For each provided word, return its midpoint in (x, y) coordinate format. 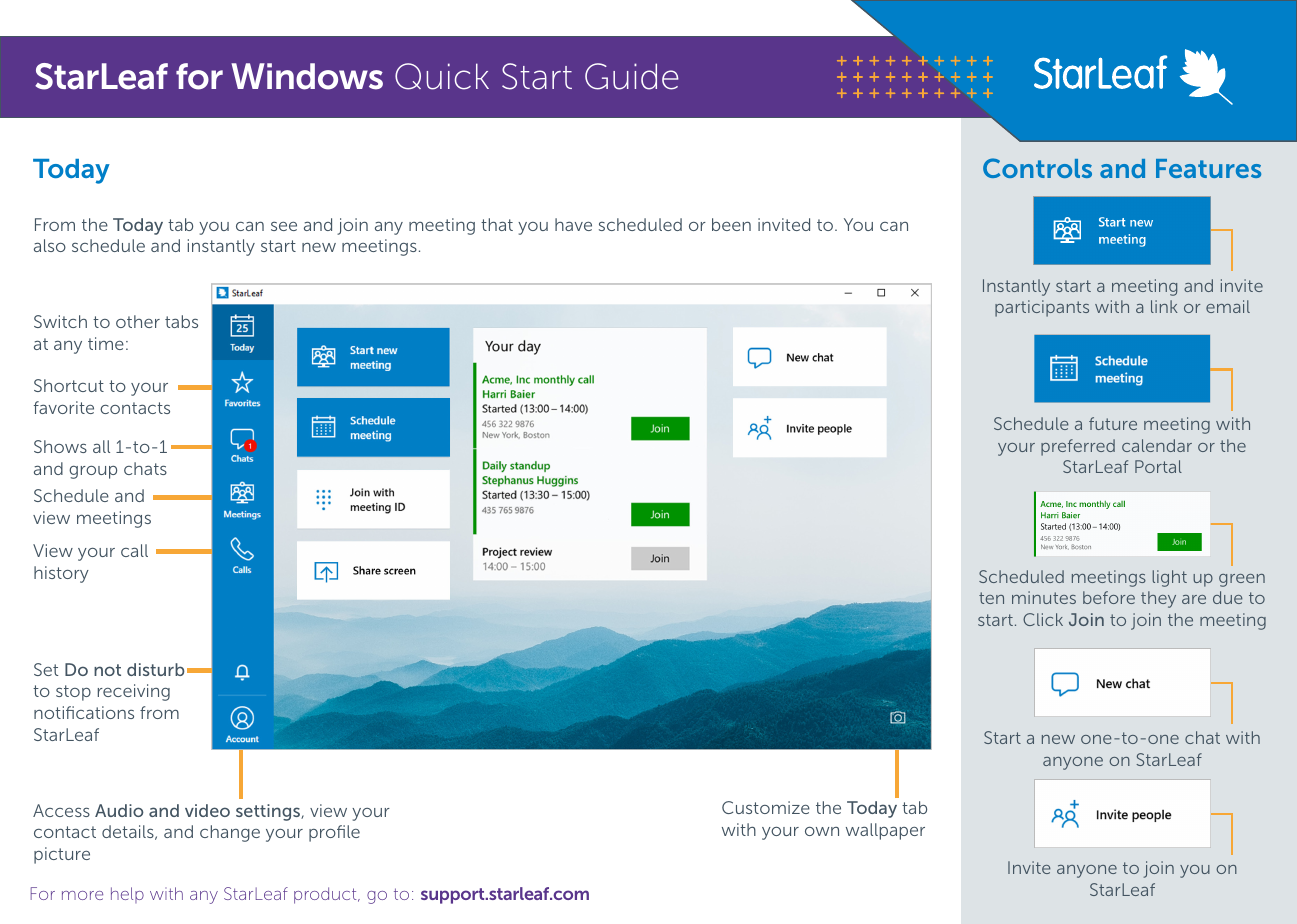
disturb (156, 669)
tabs (181, 321)
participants (1042, 308)
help (127, 895)
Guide (632, 76)
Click (1043, 619)
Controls (1037, 168)
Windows (307, 76)
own (822, 831)
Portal (1158, 466)
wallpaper (885, 831)
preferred (1078, 447)
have (573, 224)
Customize (766, 807)
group (93, 472)
